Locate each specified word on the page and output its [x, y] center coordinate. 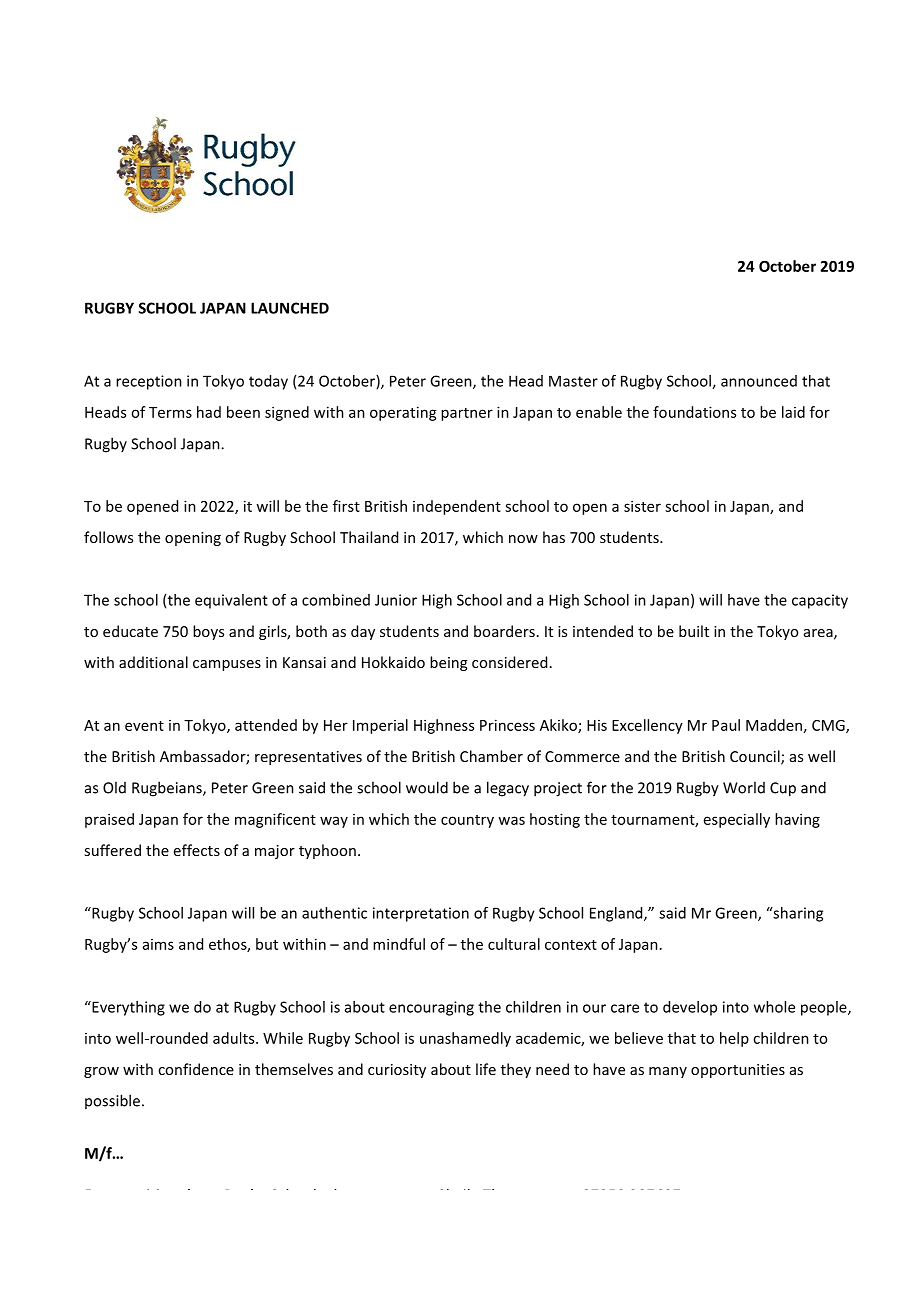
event [144, 726]
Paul [726, 725]
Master [573, 381]
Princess [507, 725]
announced [759, 381]
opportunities [738, 1071]
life [486, 1069]
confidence [196, 1069]
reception [149, 382]
